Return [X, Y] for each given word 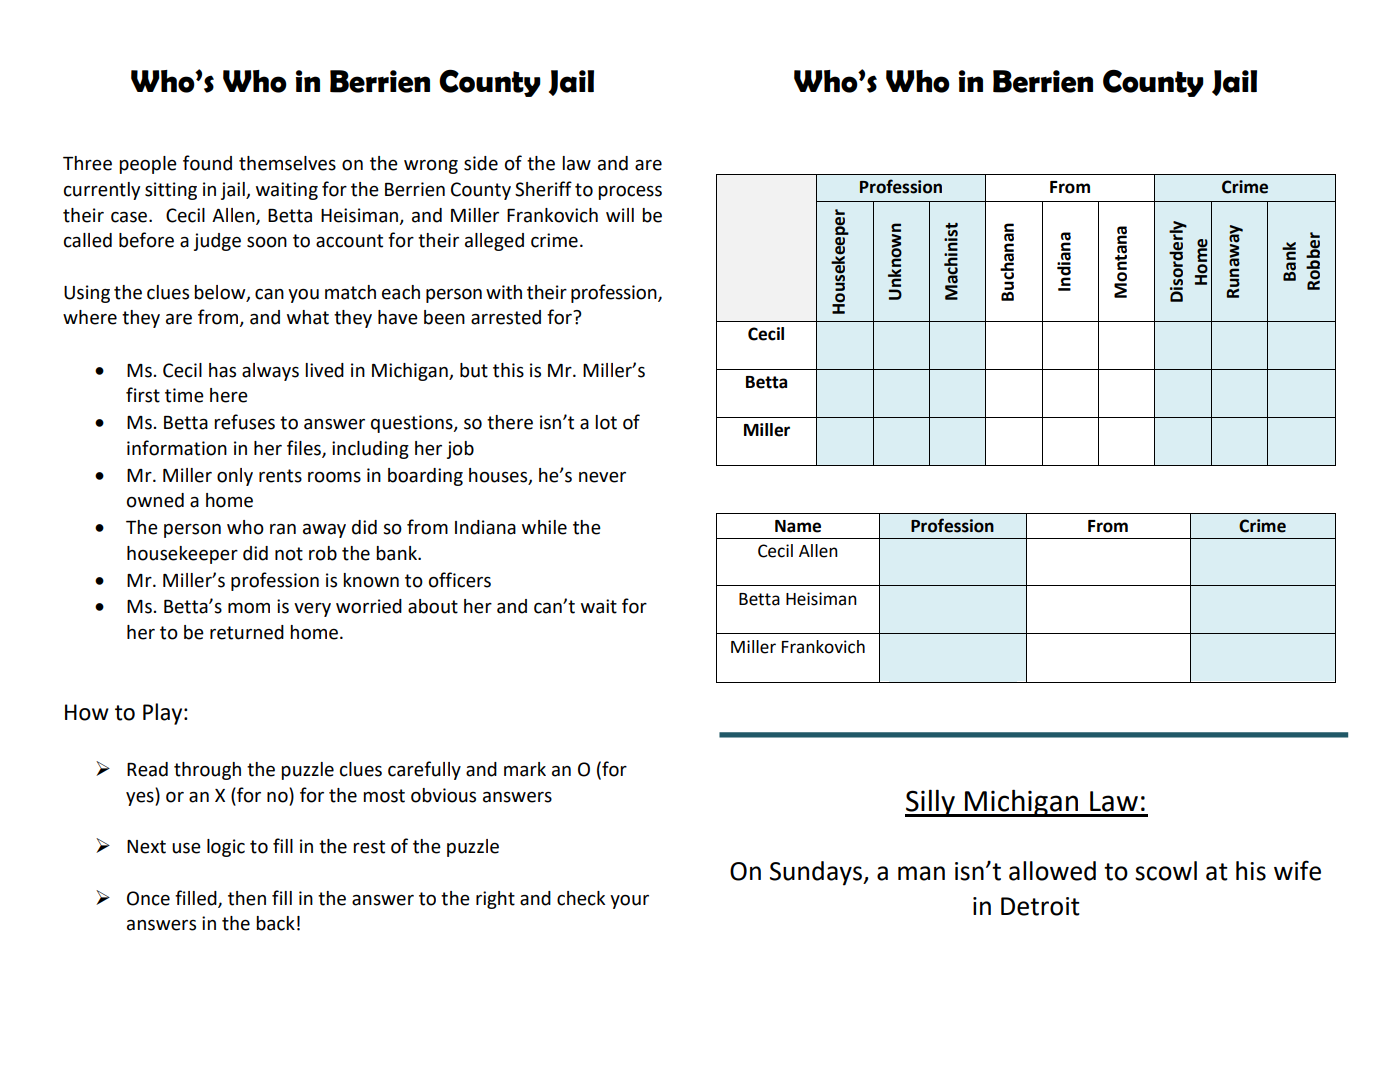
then [247, 898]
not [289, 554]
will [620, 215]
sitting [171, 191]
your [629, 902]
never [602, 477]
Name [798, 526]
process [630, 193]
